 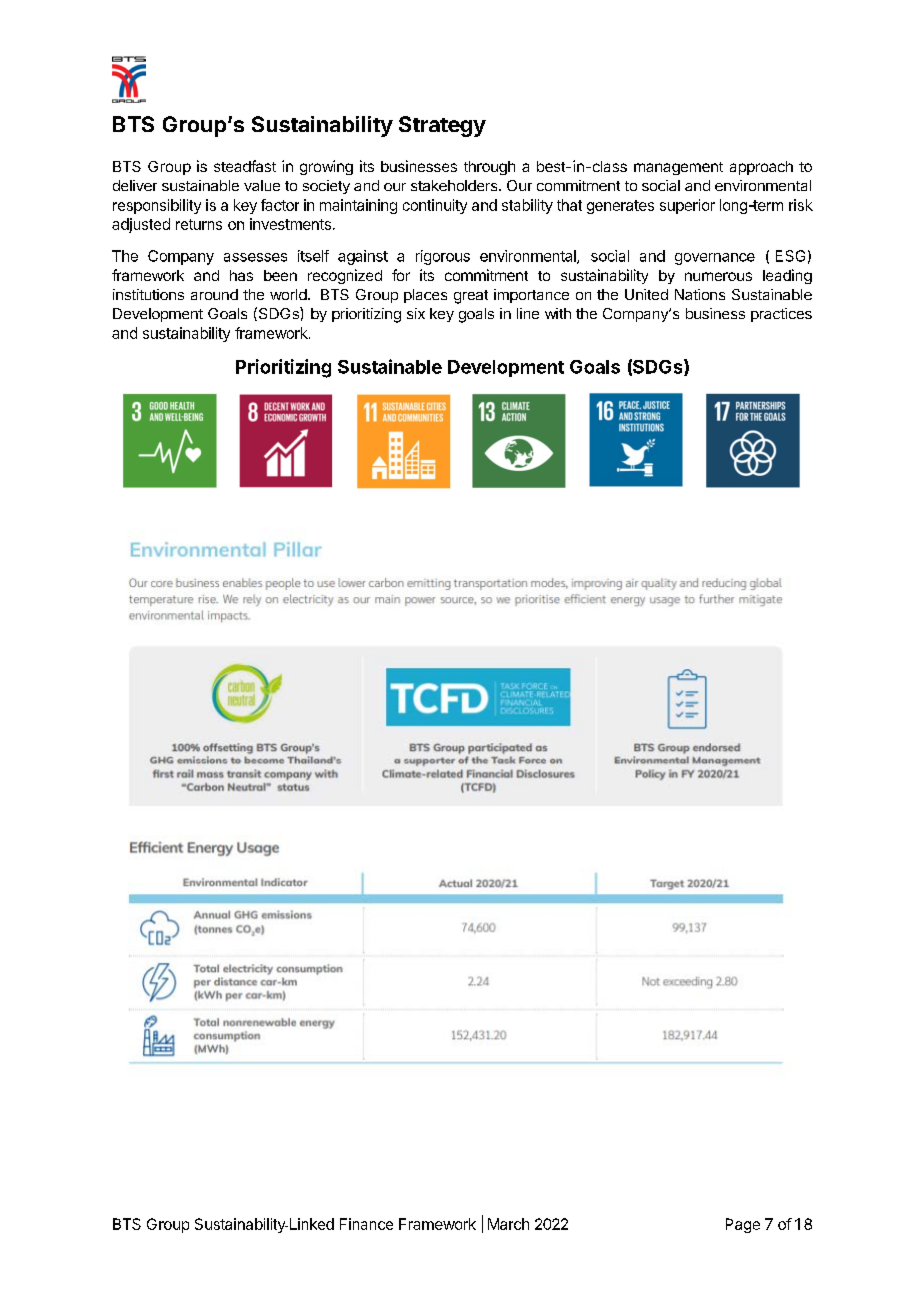 What do you see at coordinates (366, 1224) in the page?
I see `Finance` at bounding box center [366, 1224].
